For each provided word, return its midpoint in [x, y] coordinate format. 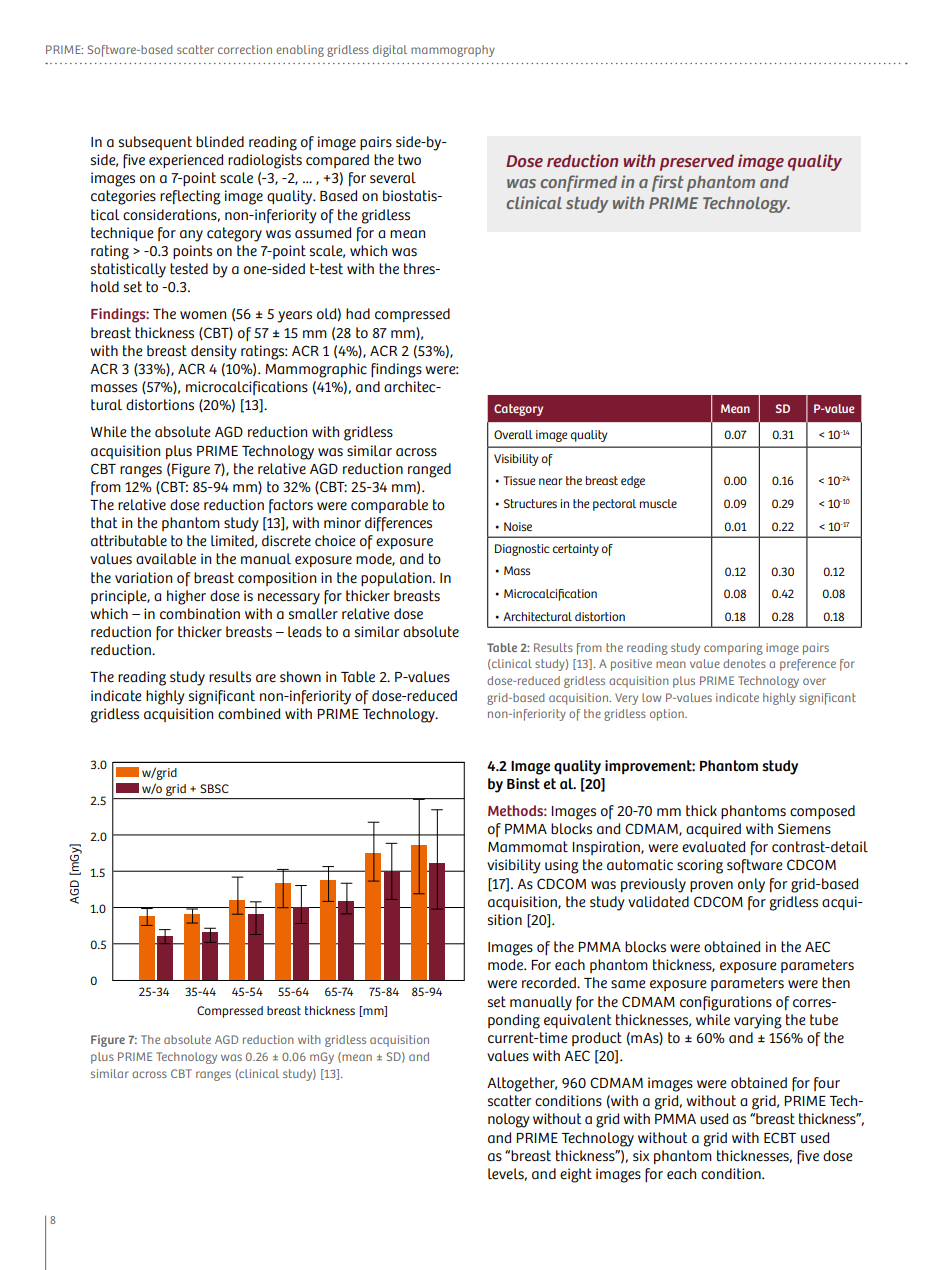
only [751, 885]
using [562, 866]
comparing [733, 649]
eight [576, 1175]
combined [249, 714]
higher [186, 597]
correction [245, 49]
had [358, 314]
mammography [453, 51]
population [397, 579]
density [214, 352]
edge [633, 482]
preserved [697, 163]
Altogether [522, 1084]
